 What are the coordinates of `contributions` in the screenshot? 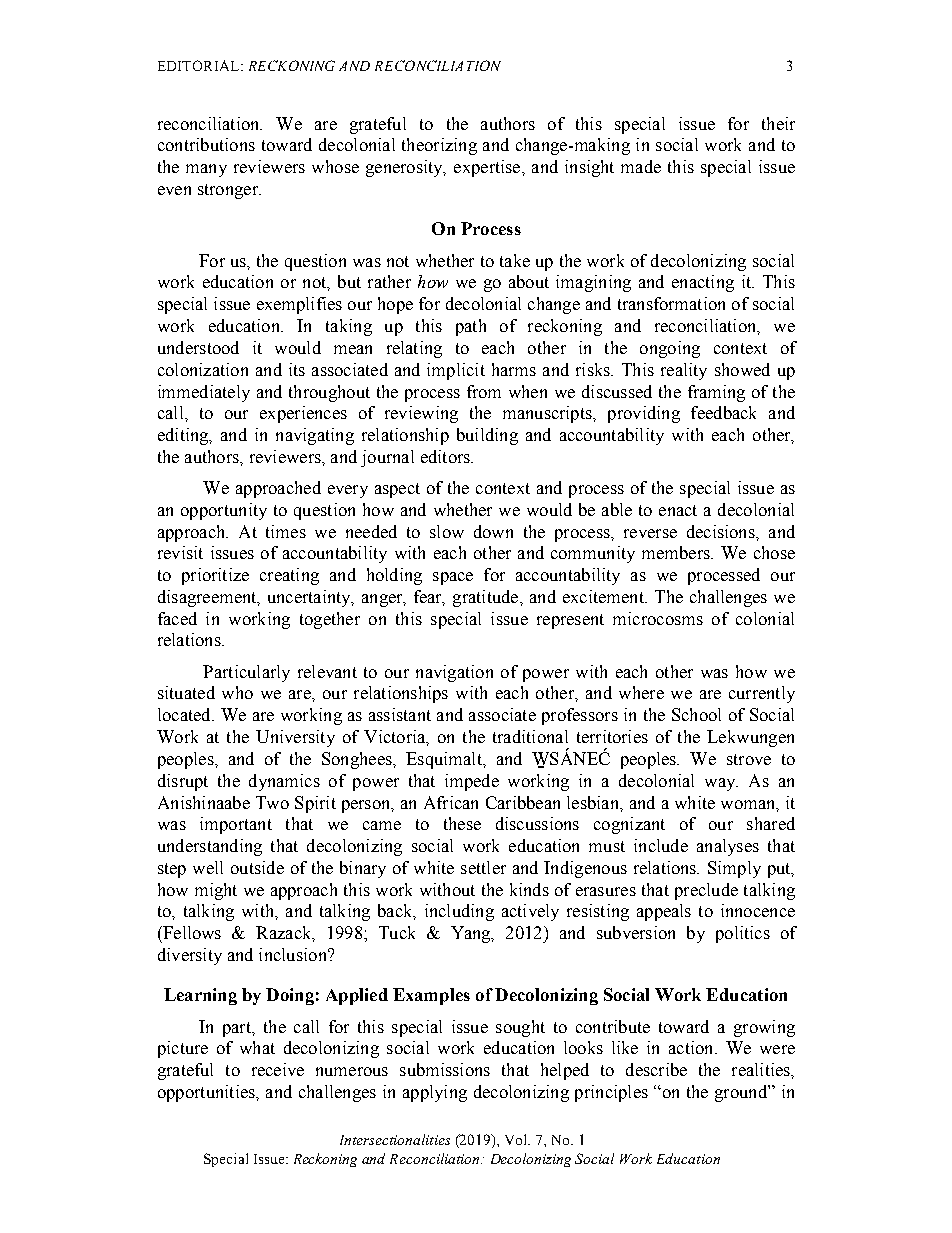 It's located at (206, 144).
